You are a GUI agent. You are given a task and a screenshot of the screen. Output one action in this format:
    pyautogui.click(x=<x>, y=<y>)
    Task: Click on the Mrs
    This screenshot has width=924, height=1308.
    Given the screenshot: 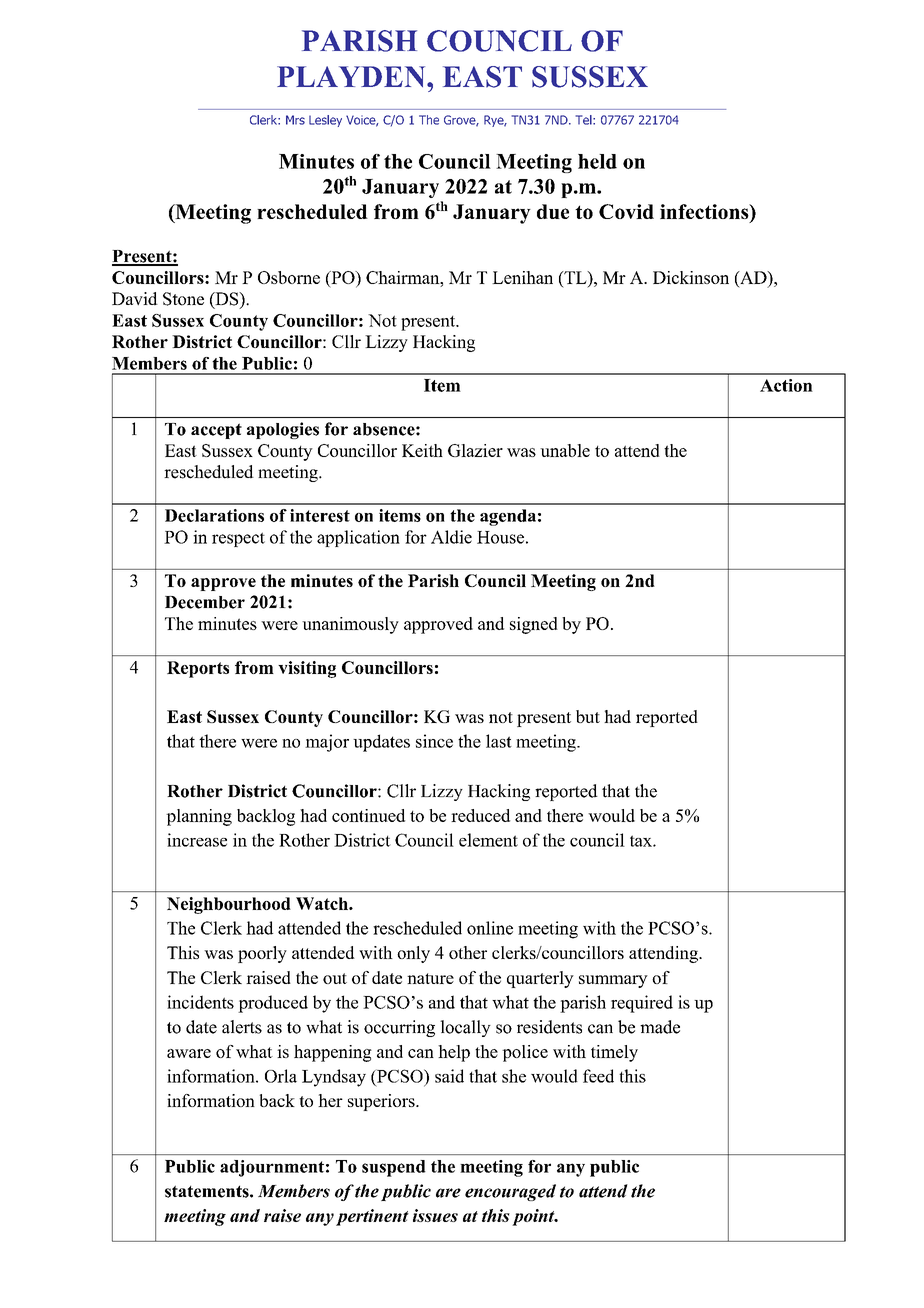 What is the action you would take?
    pyautogui.click(x=295, y=120)
